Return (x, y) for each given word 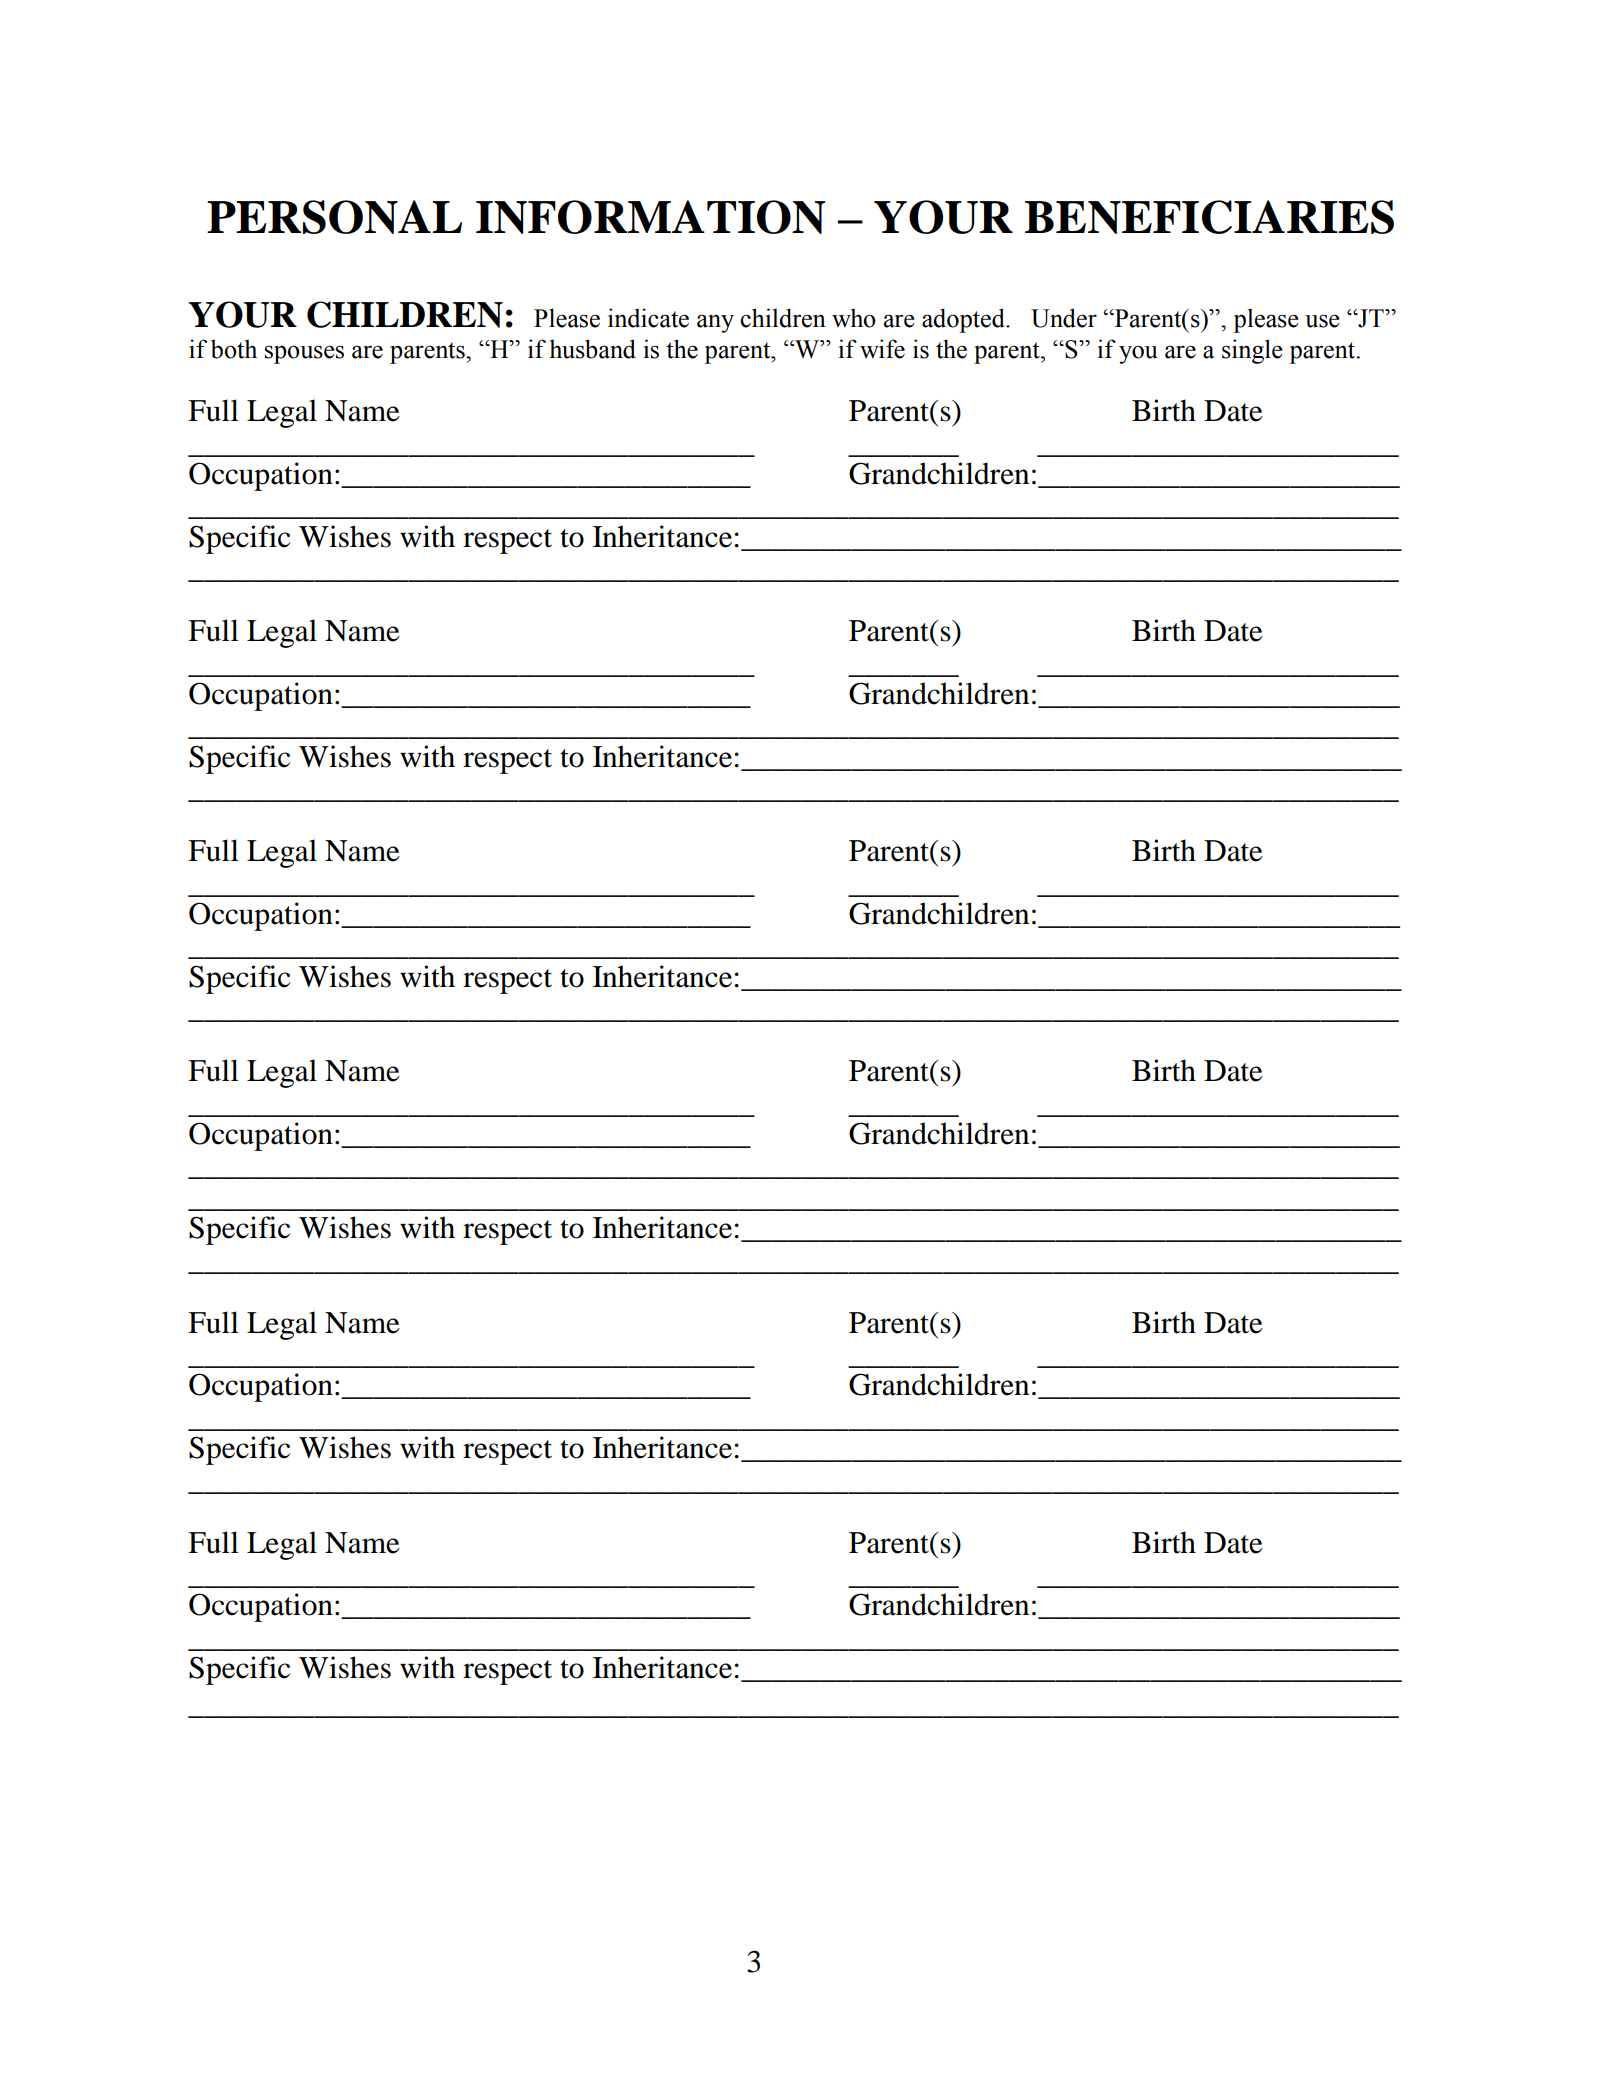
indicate (648, 318)
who (854, 318)
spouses (304, 354)
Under (1064, 318)
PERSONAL (334, 217)
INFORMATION (650, 217)
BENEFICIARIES (1209, 217)
